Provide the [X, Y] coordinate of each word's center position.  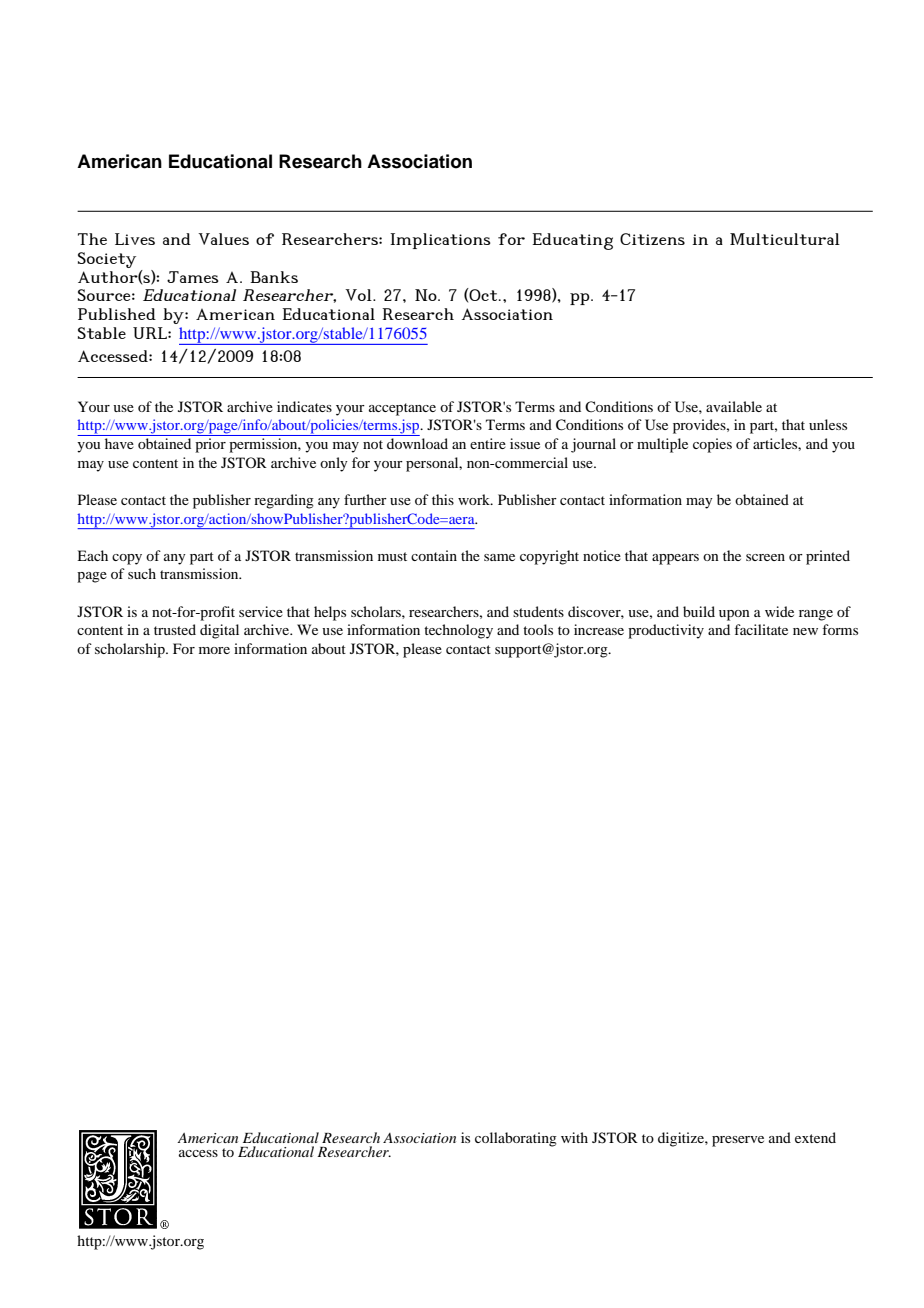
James [193, 277]
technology [458, 631]
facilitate [761, 629]
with [574, 1137]
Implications [440, 241]
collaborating [516, 1139]
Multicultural [785, 239]
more [214, 650]
